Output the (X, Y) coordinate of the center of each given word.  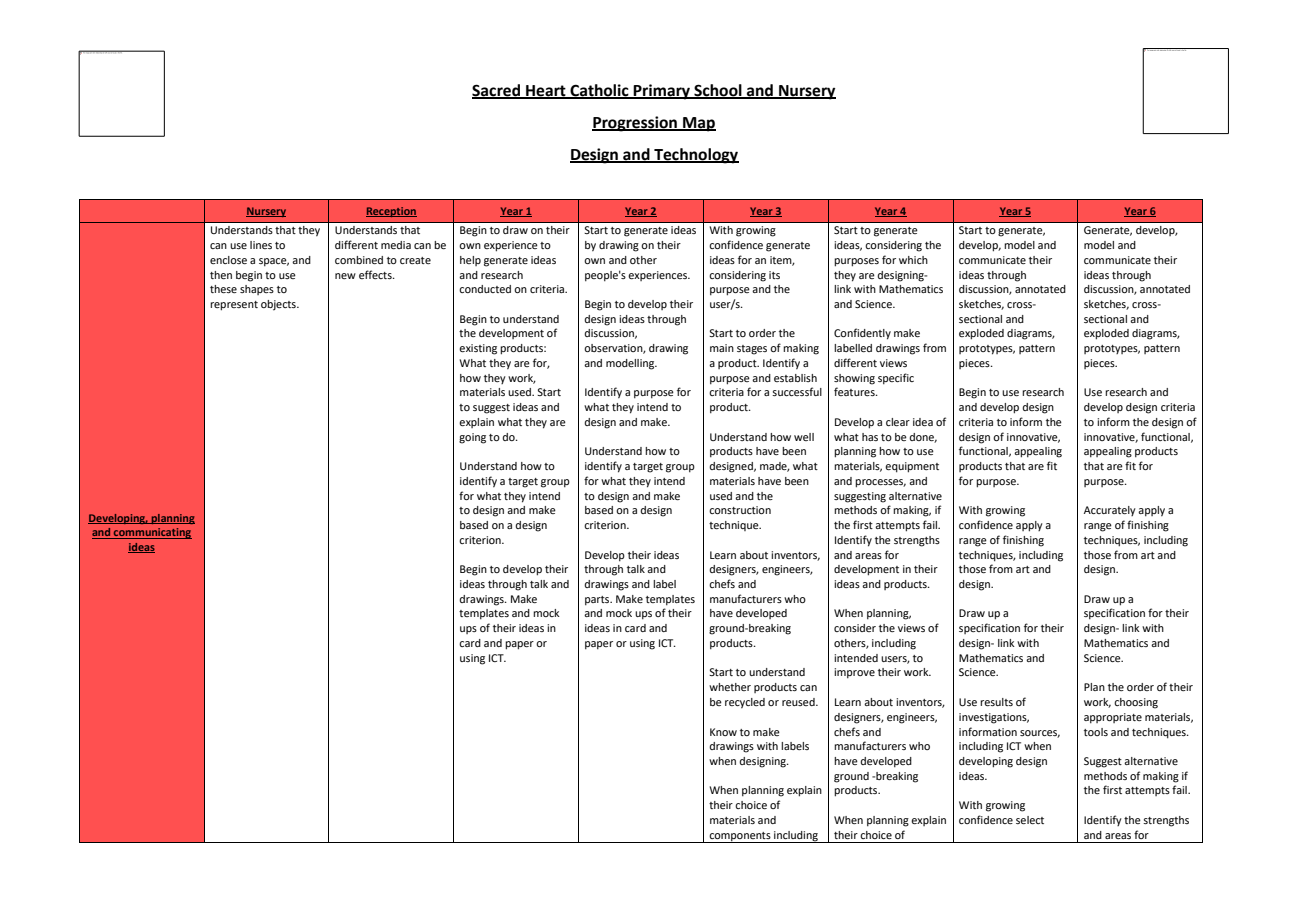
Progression (635, 124)
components (740, 837)
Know (723, 732)
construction (740, 510)
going (472, 438)
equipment (912, 467)
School (718, 91)
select (1030, 820)
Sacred (497, 91)
